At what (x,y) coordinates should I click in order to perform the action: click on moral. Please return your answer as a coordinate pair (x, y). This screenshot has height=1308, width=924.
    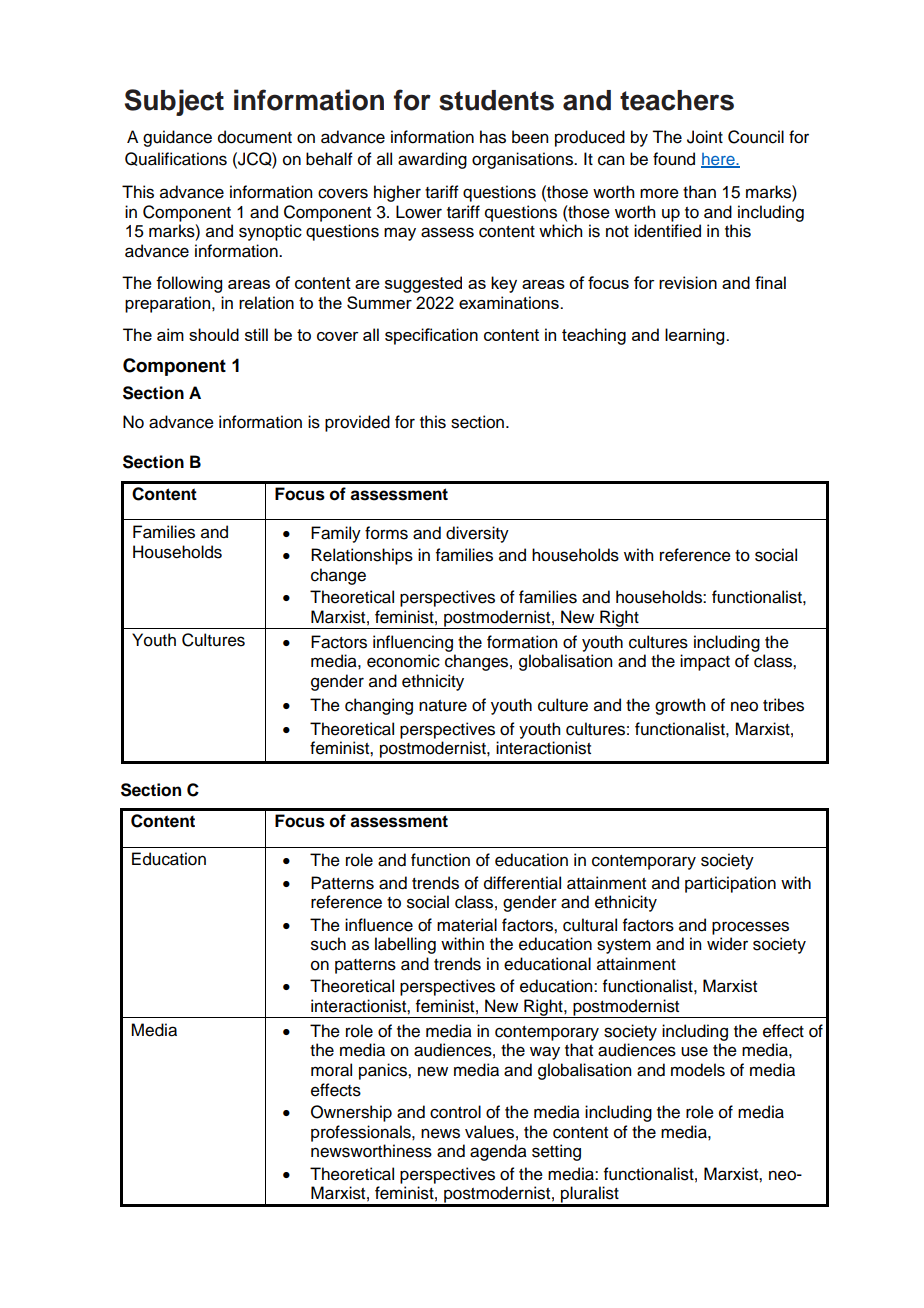
    Looking at the image, I should click on (331, 1070).
